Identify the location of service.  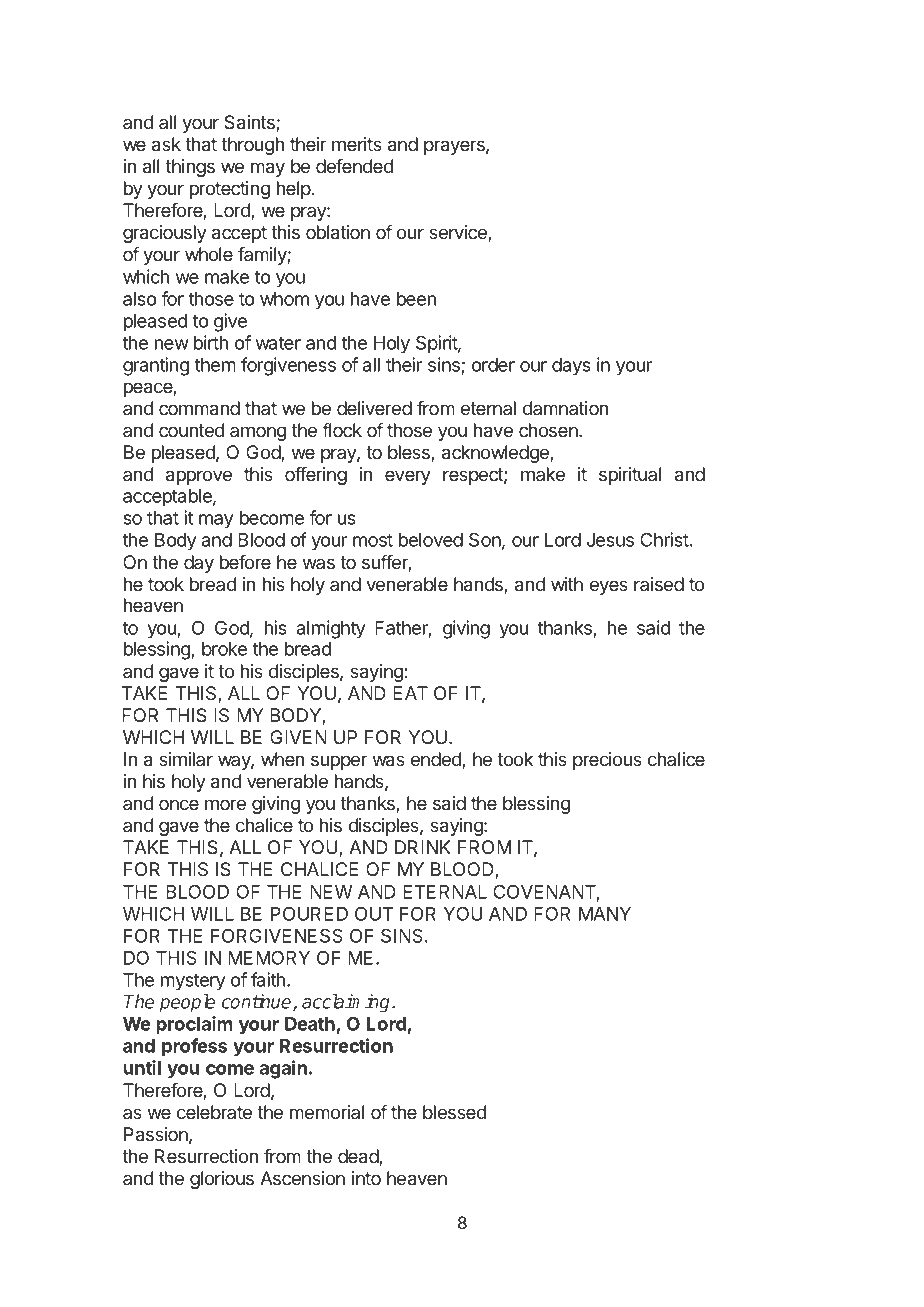
(459, 233).
